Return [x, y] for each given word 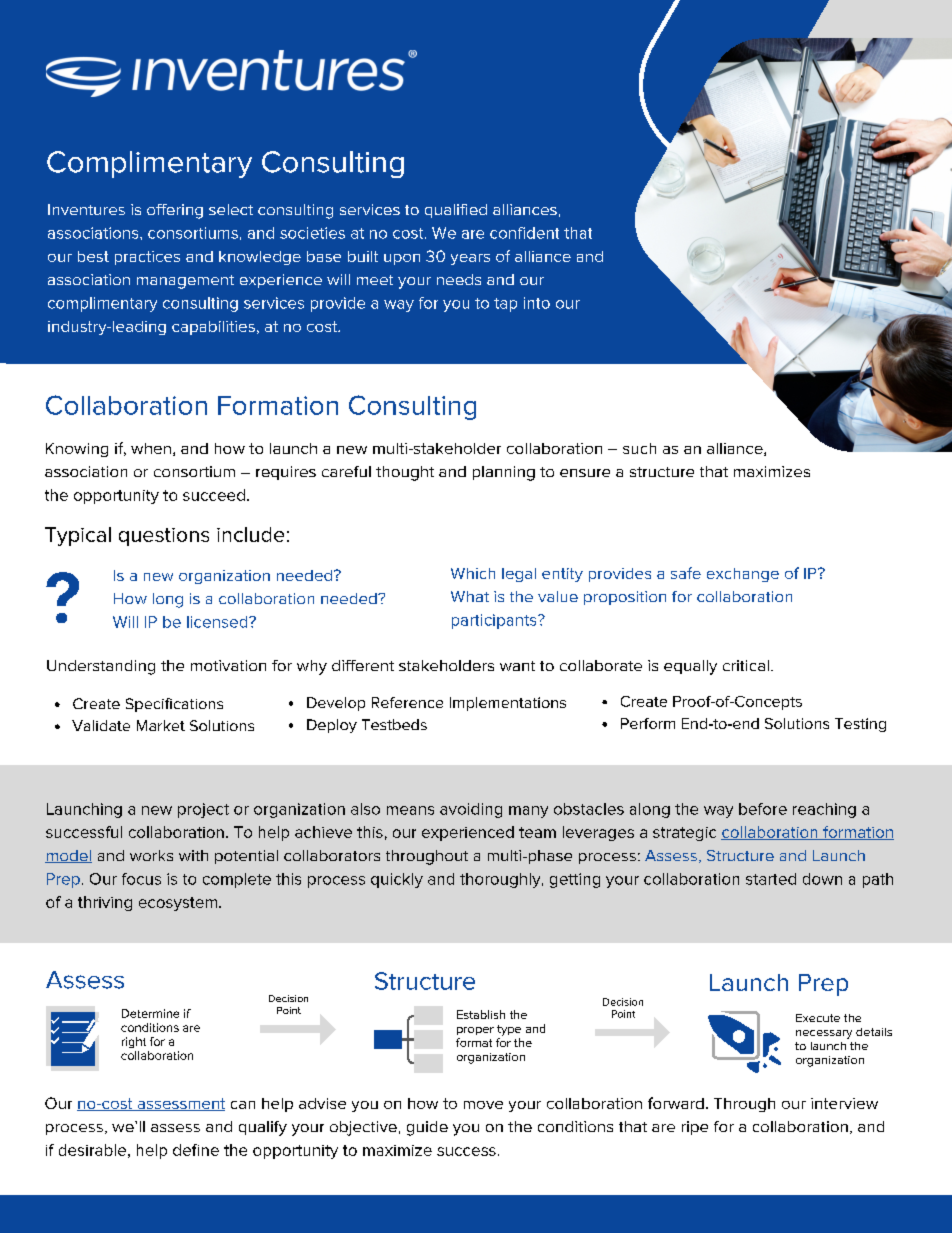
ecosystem [178, 904]
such [639, 448]
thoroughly [501, 880]
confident [524, 233]
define [196, 1150]
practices [147, 258]
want [517, 666]
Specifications [174, 705]
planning [504, 473]
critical [746, 665]
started [771, 879]
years [470, 259]
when [151, 448]
